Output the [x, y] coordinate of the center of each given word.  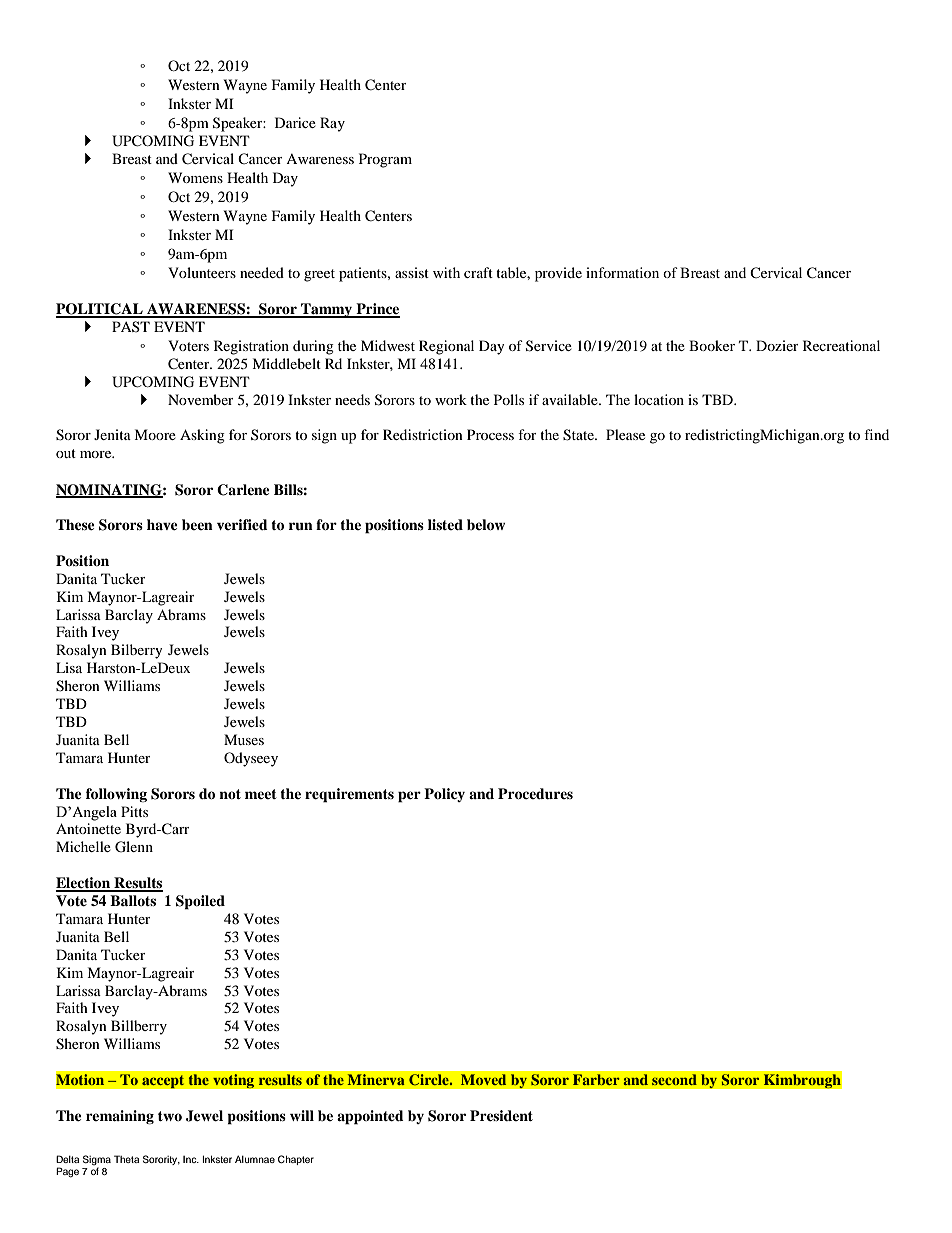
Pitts [134, 811]
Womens [195, 177]
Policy [444, 795]
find [876, 434]
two [170, 1116]
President [501, 1115]
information [622, 272]
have [162, 524]
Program [385, 160]
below [486, 525]
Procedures [535, 794]
